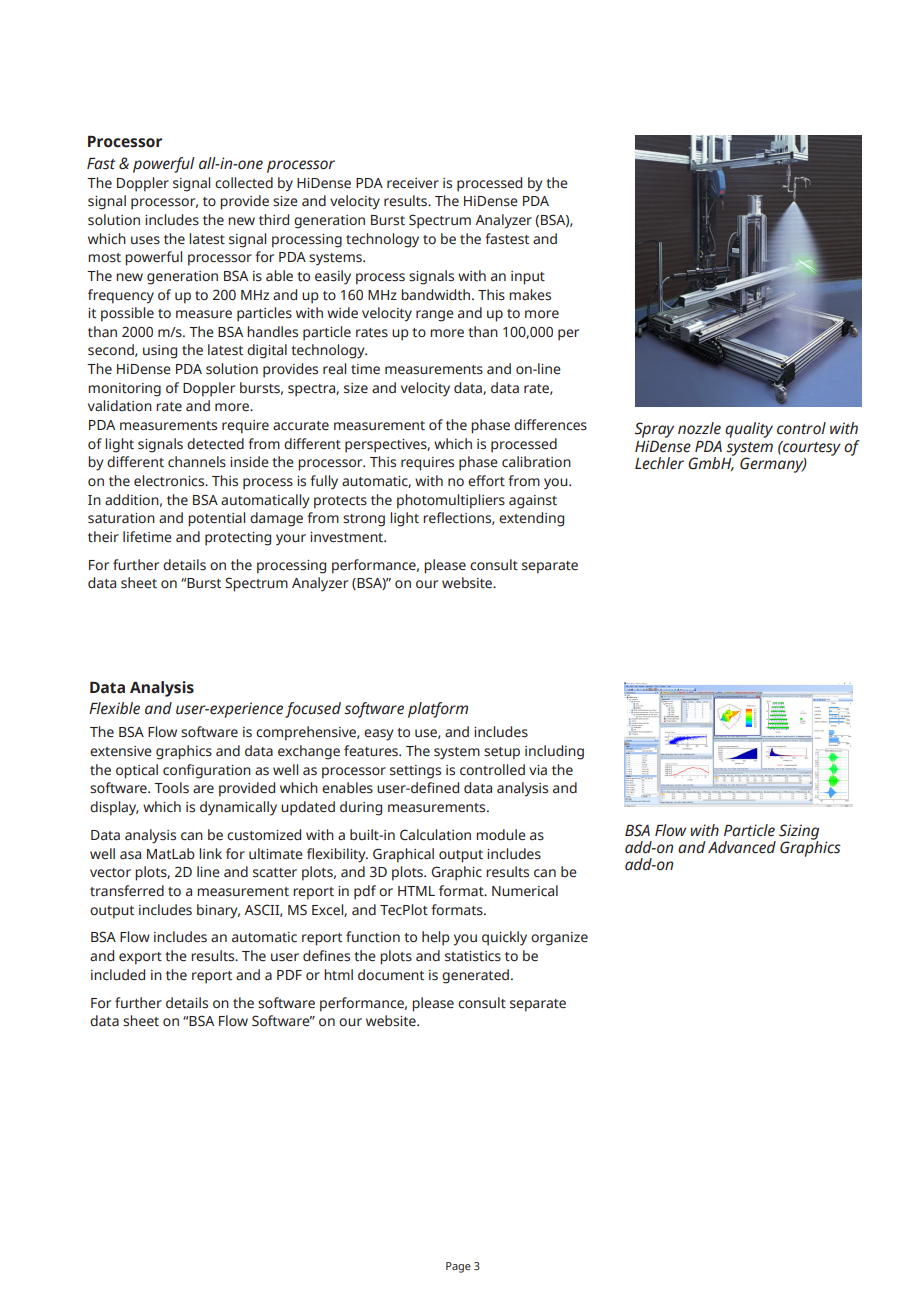  What do you see at coordinates (391, 975) in the screenshot?
I see `document` at bounding box center [391, 975].
